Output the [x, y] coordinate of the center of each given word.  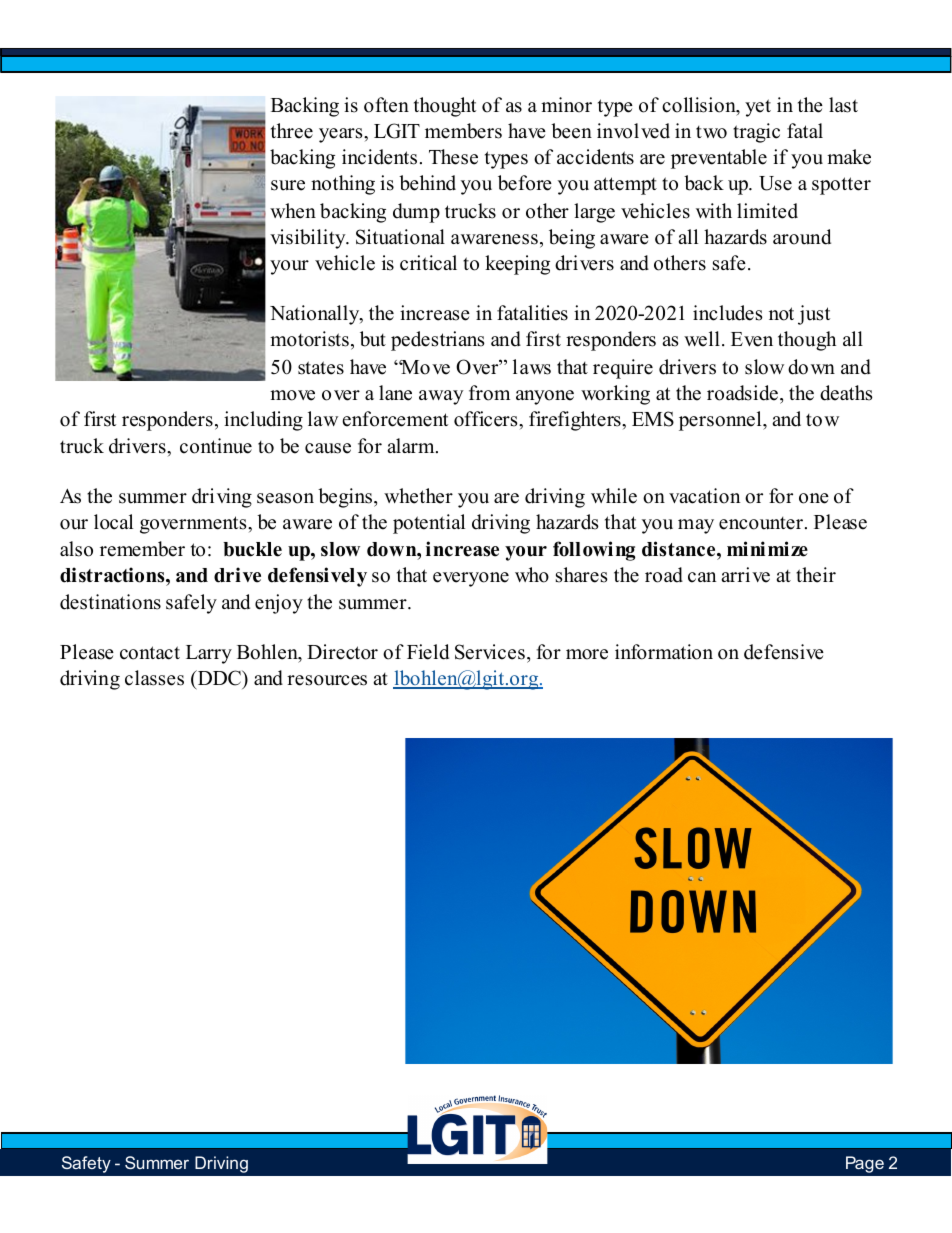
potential [429, 524]
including [263, 421]
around [802, 237]
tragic [756, 133]
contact [150, 653]
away [441, 397]
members [463, 131]
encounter [762, 523]
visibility [309, 239]
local [113, 522]
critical [428, 263]
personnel [721, 421]
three [292, 131]
